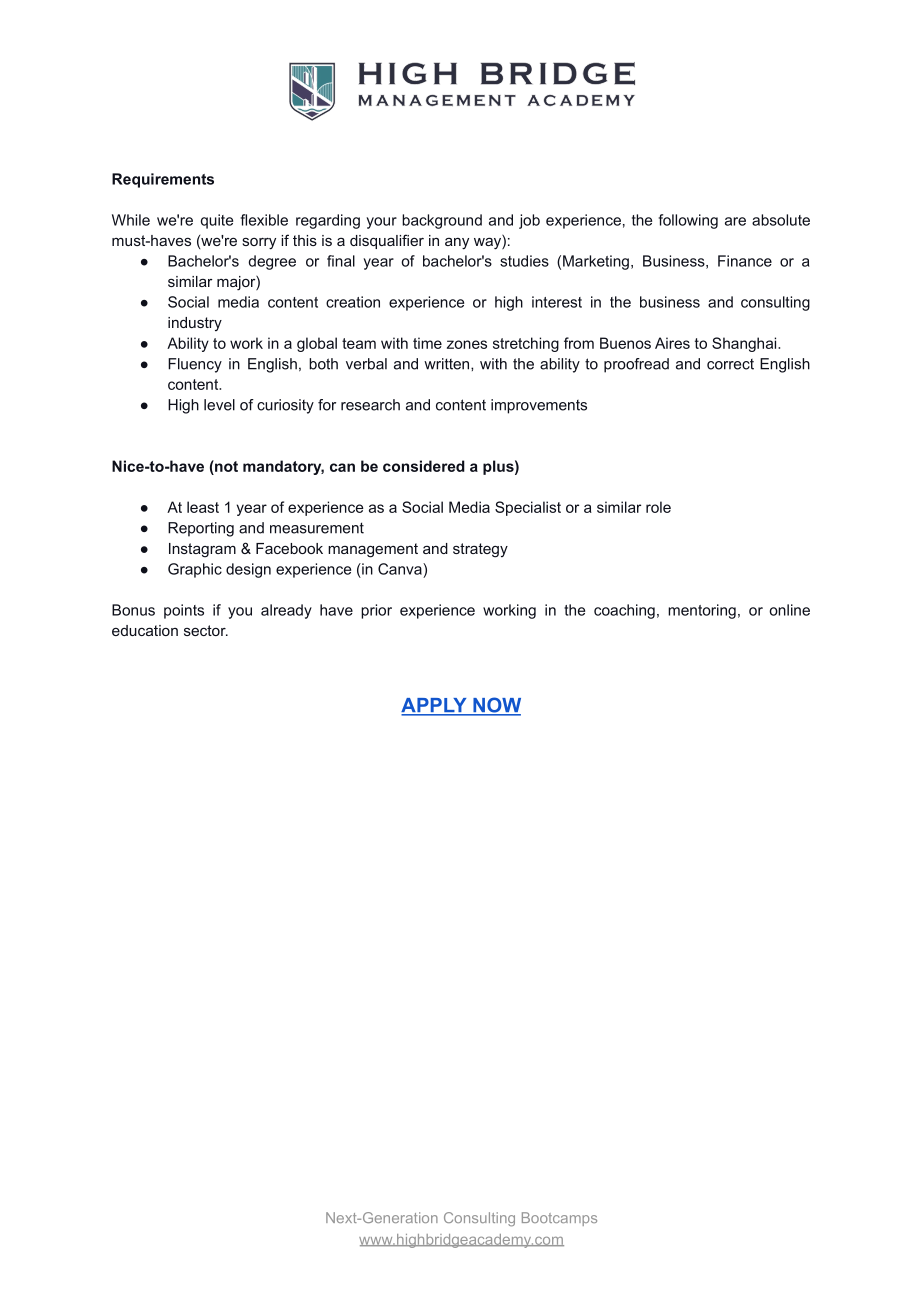  I want to click on APPLY, so click(435, 706).
